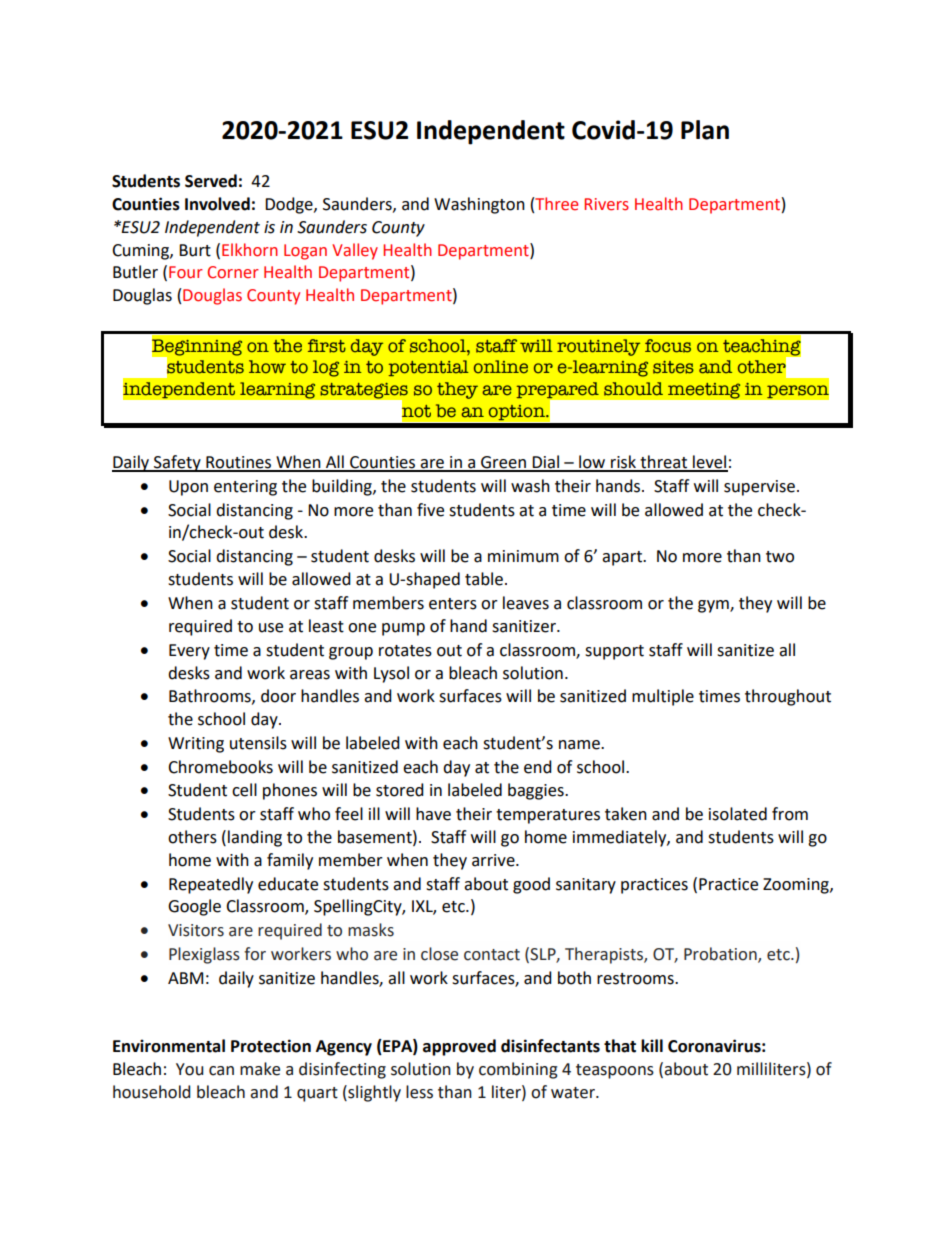 The height and width of the screenshot is (1233, 952). Describe the element at coordinates (606, 204) in the screenshot. I see `Rivers` at that location.
